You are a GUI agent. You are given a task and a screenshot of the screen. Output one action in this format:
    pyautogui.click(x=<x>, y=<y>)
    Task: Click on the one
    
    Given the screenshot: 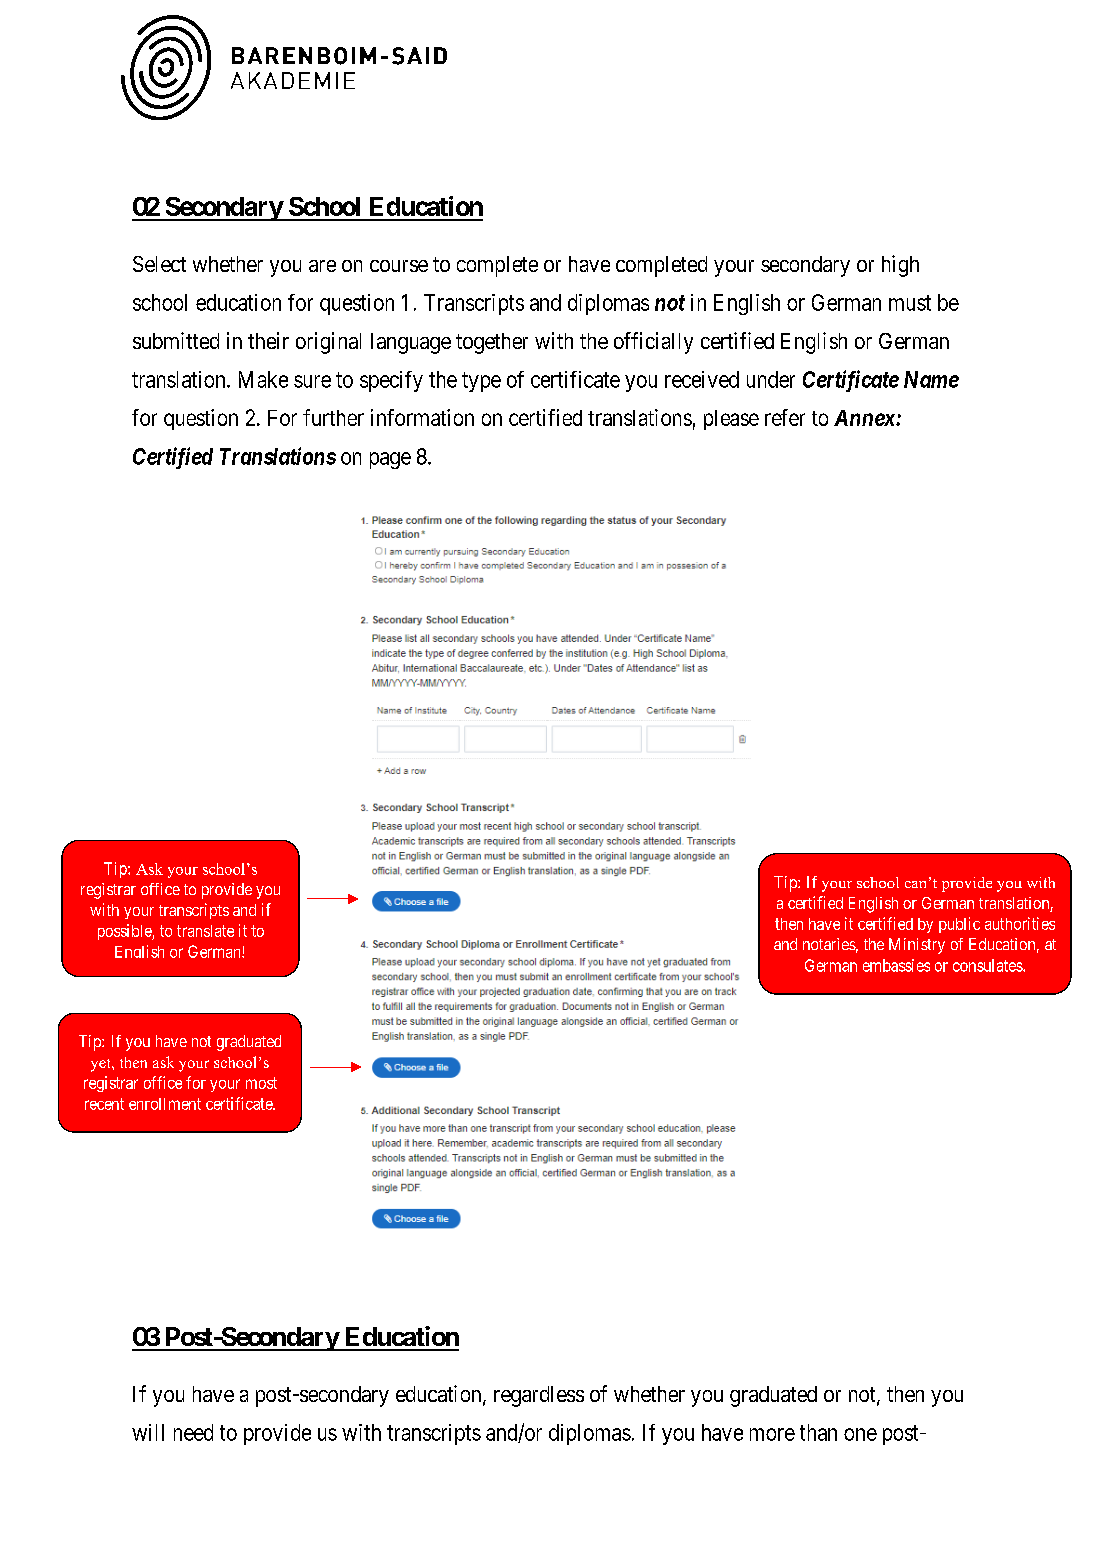 What is the action you would take?
    pyautogui.click(x=860, y=1434)
